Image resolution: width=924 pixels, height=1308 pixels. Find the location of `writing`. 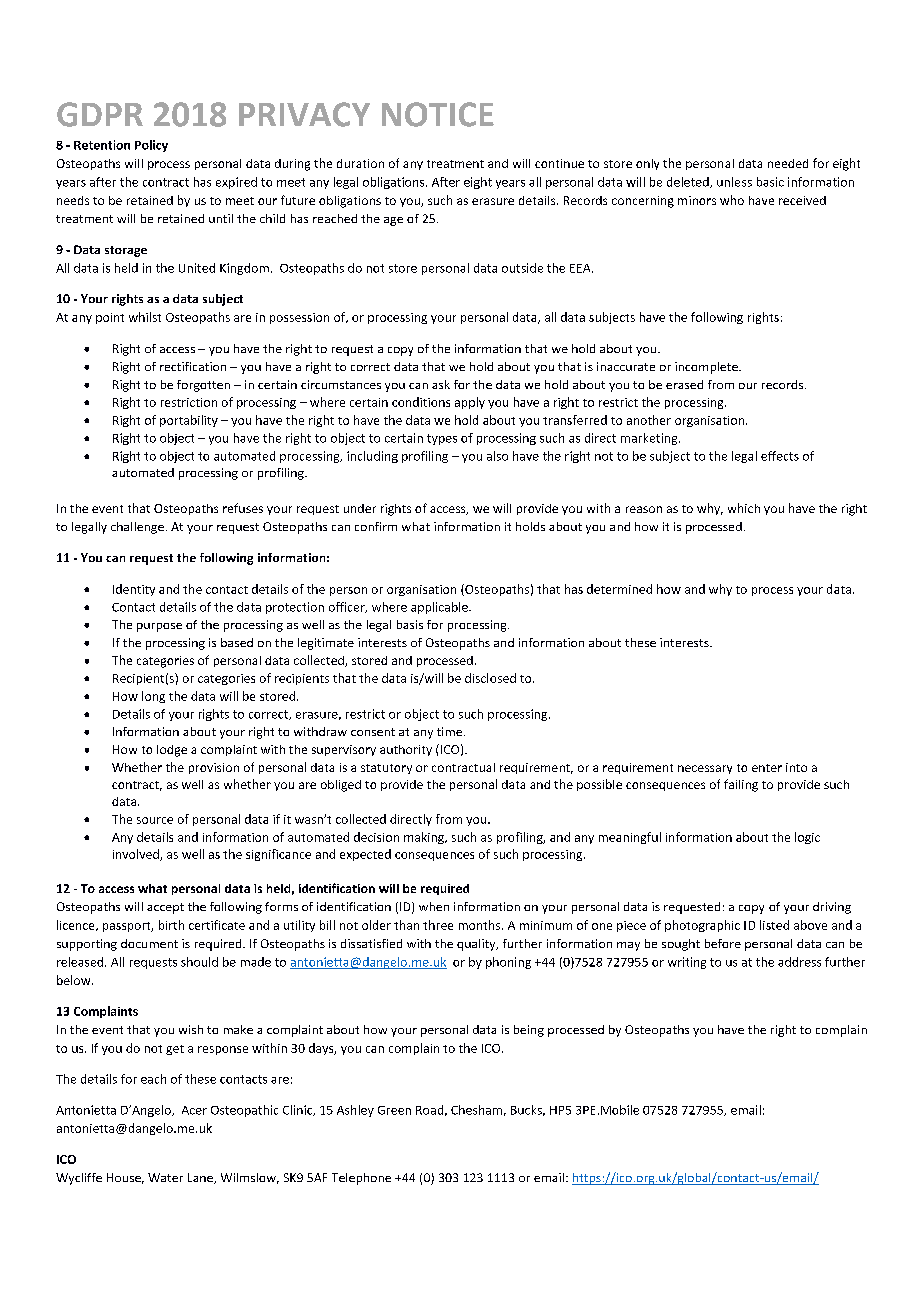

writing is located at coordinates (687, 963).
